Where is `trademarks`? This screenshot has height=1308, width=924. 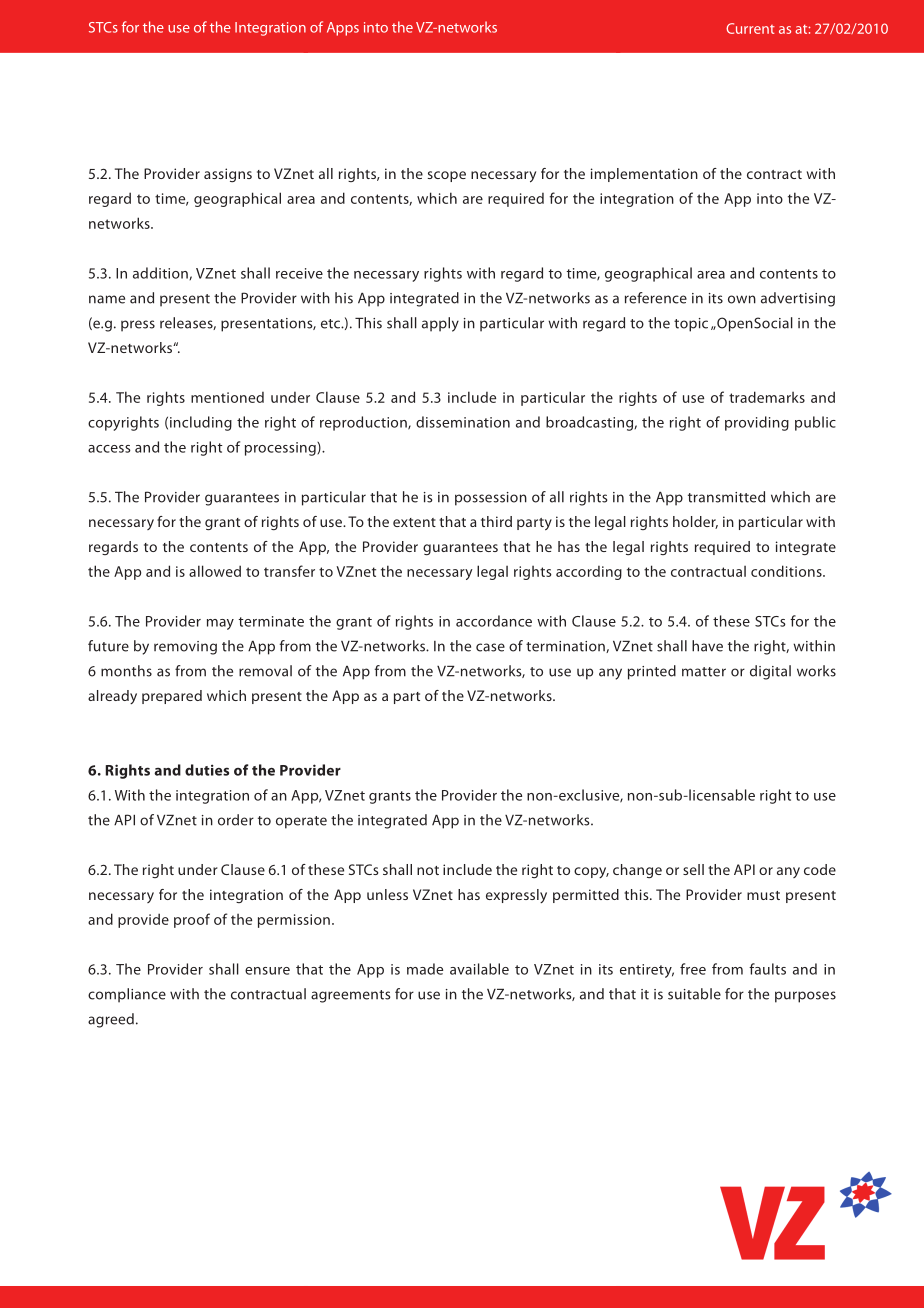
trademarks is located at coordinates (767, 397).
